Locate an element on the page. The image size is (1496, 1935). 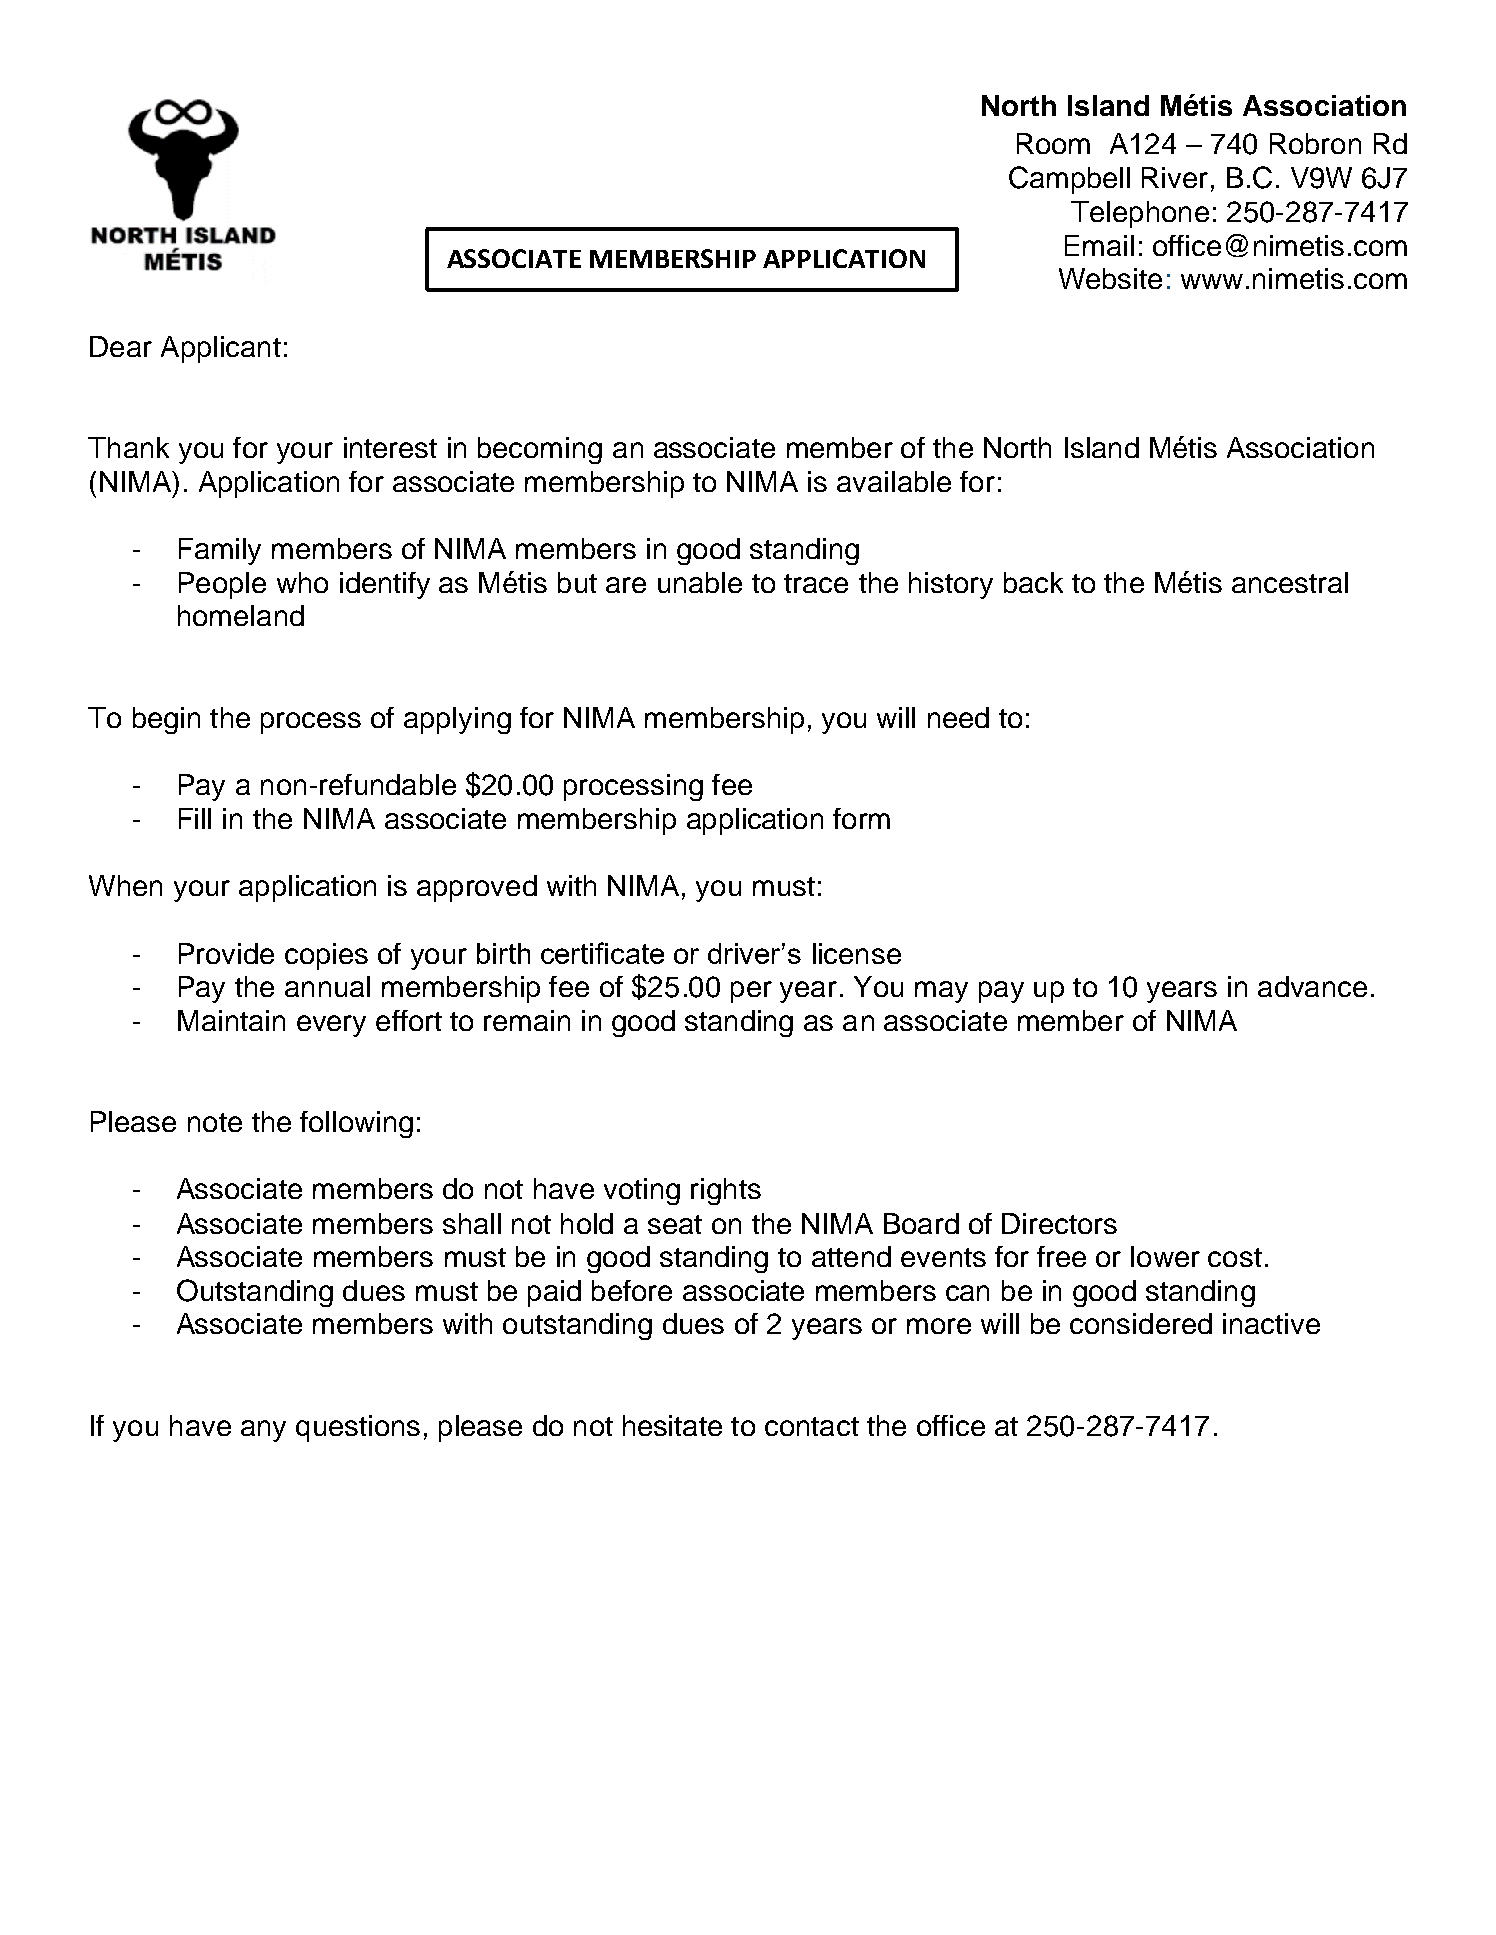
considered is located at coordinates (1141, 1323).
